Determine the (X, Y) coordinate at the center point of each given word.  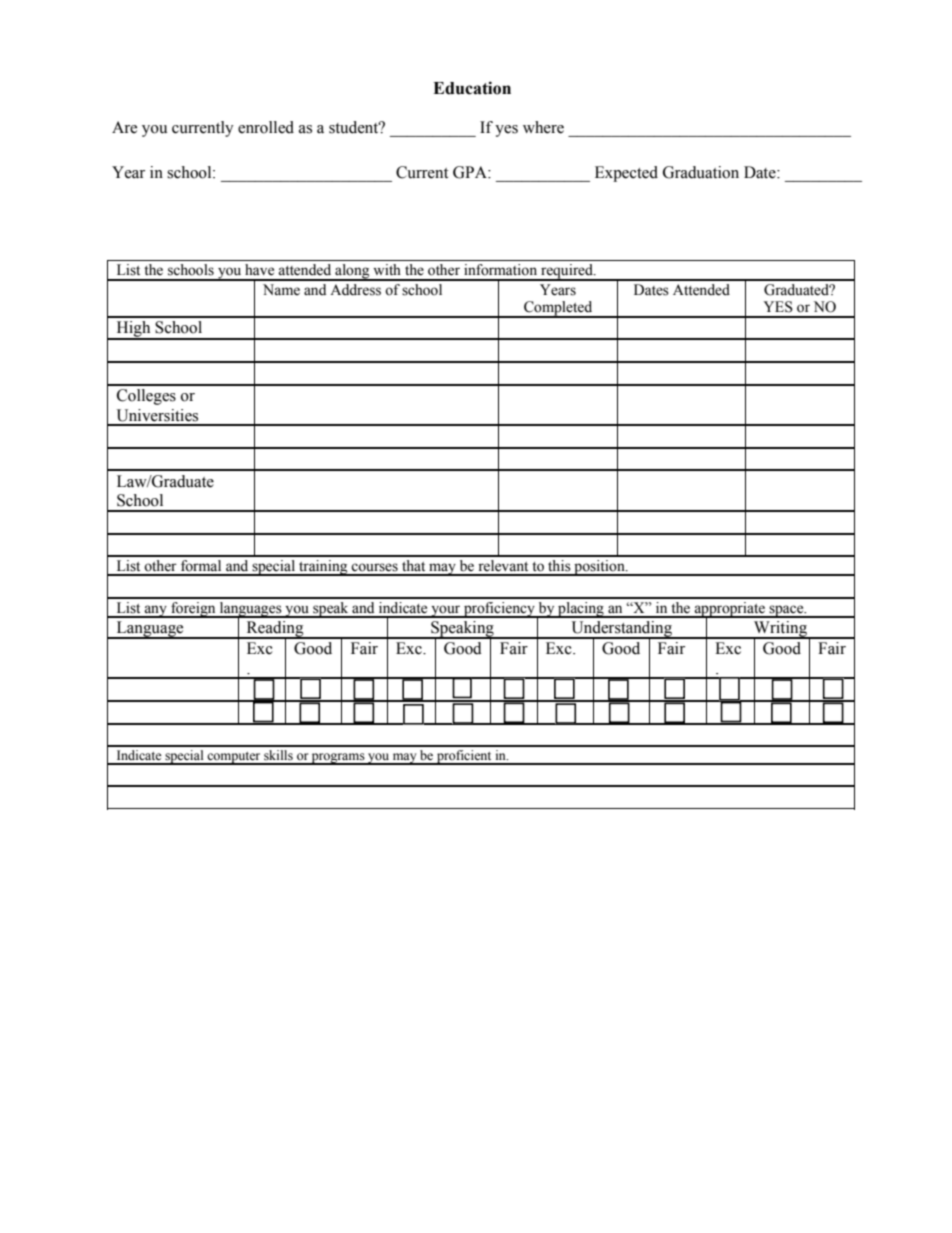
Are (124, 127)
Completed (558, 309)
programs (338, 759)
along (352, 272)
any (155, 611)
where (543, 127)
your (446, 611)
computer (234, 758)
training (323, 568)
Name (281, 290)
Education (472, 88)
